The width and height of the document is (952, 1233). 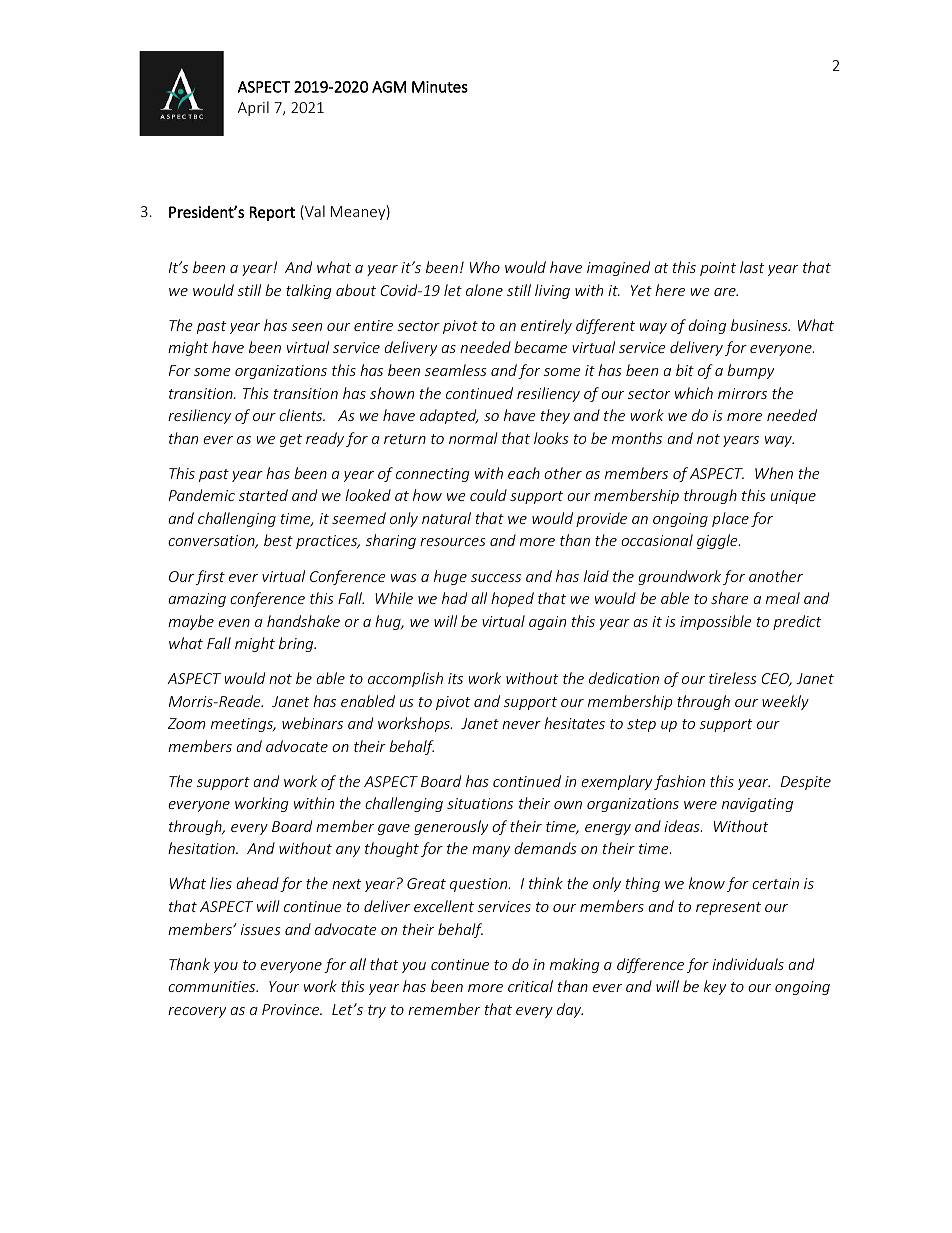 I want to click on Minutes, so click(x=440, y=87).
